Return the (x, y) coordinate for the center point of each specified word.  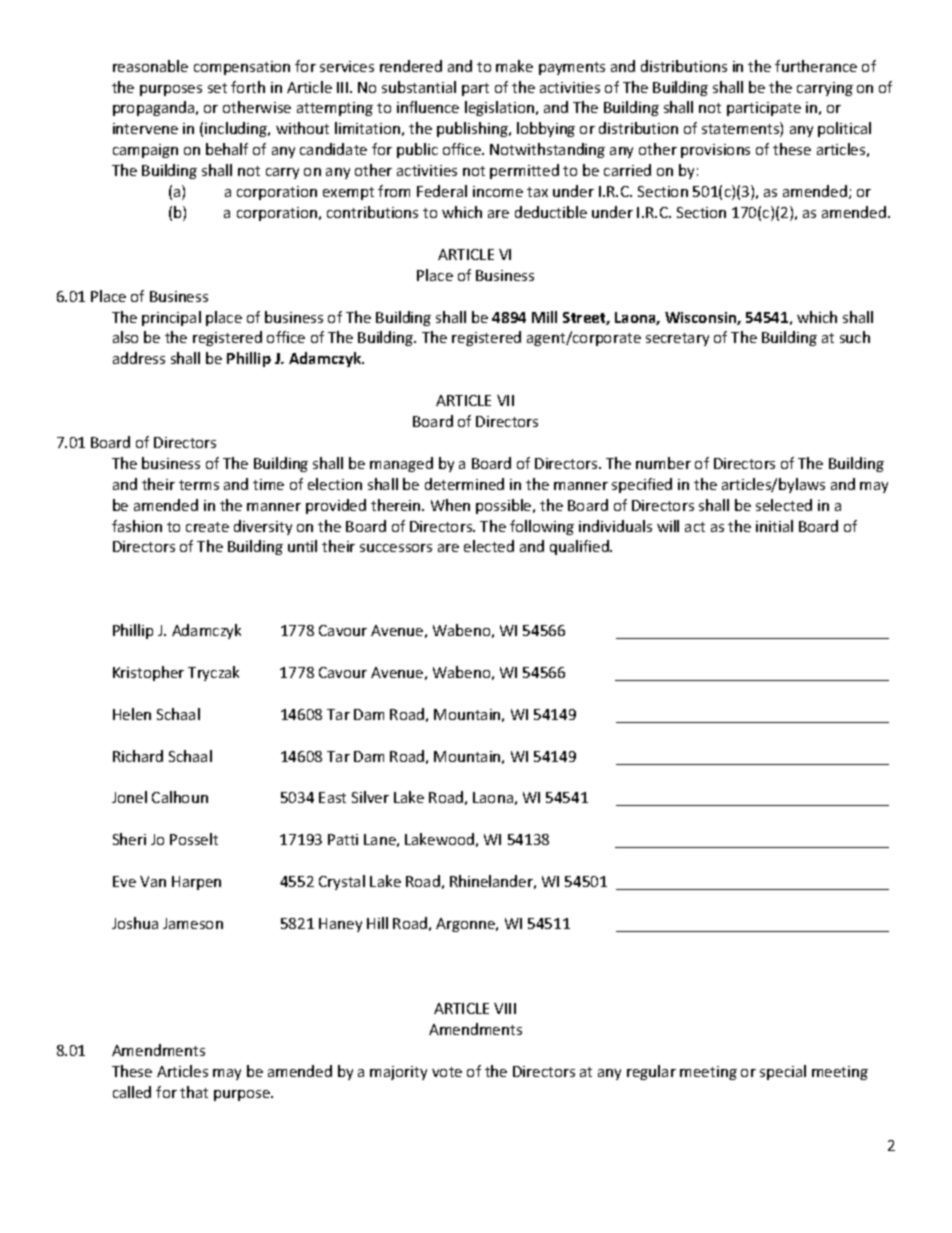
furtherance (816, 66)
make (514, 66)
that (194, 1092)
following (542, 527)
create (207, 527)
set (217, 88)
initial (774, 526)
